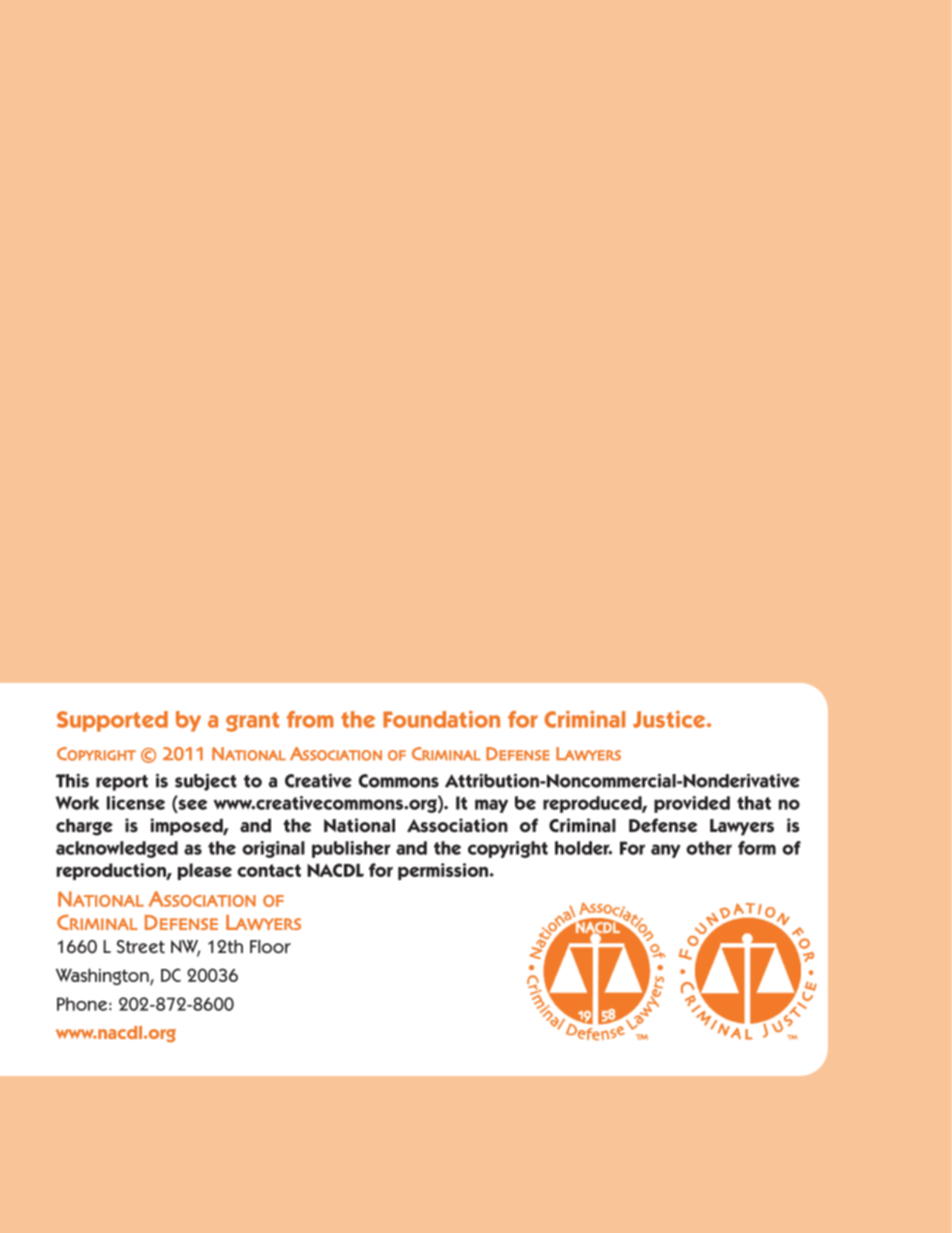  I want to click on provided, so click(692, 804).
